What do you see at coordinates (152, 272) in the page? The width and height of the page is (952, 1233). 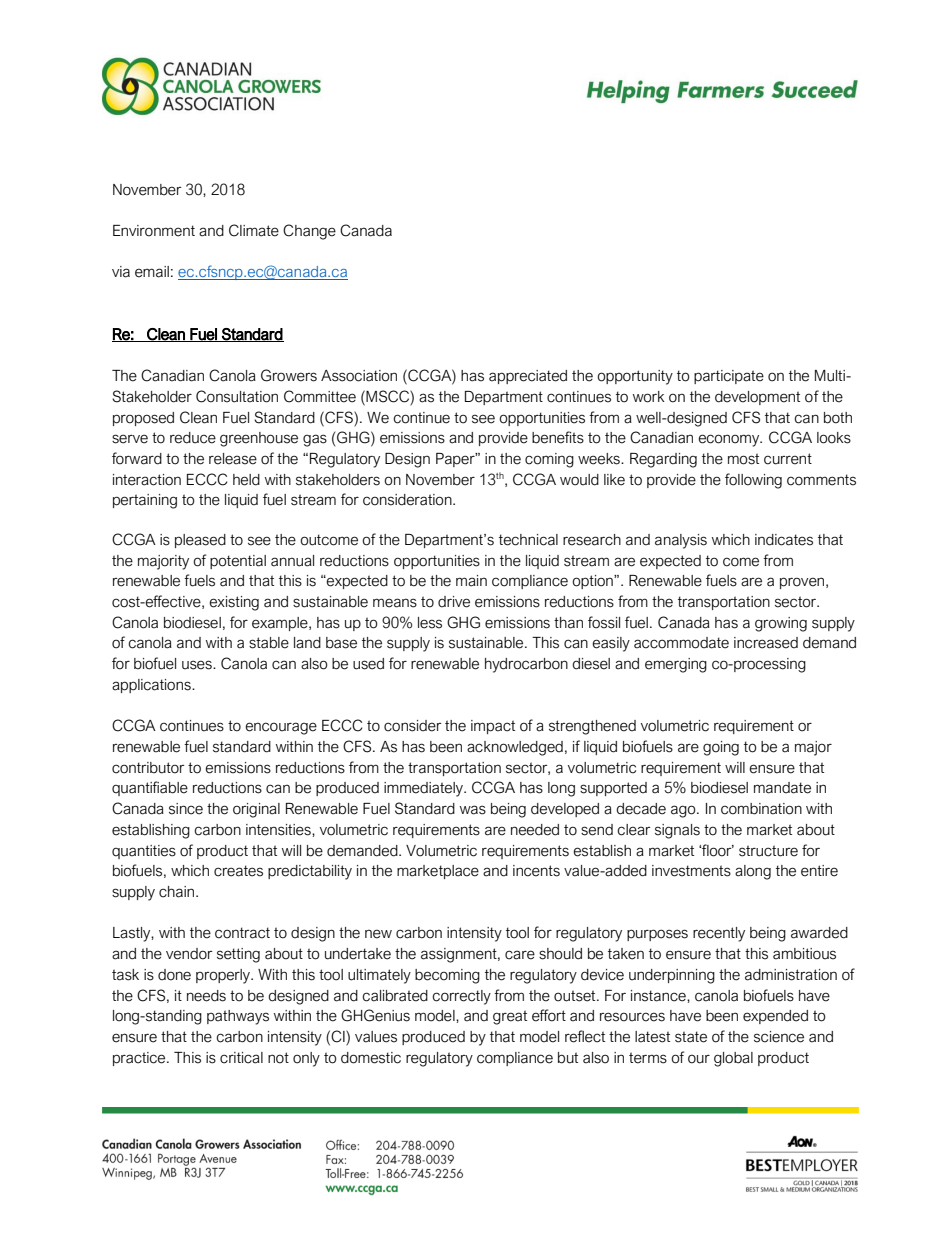 I see `email` at bounding box center [152, 272].
